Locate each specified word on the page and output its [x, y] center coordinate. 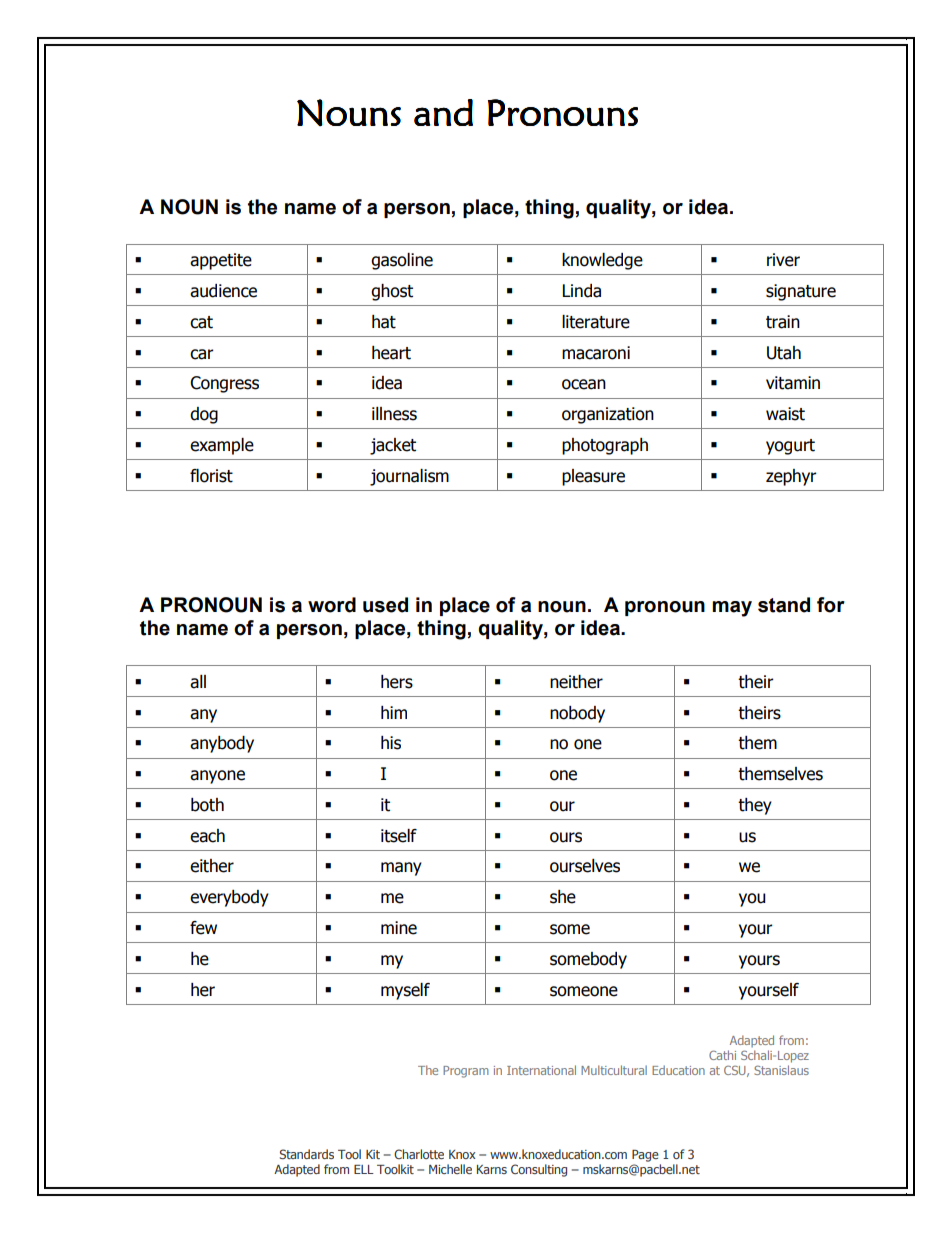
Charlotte [419, 1154]
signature [801, 292]
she [563, 897]
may [732, 609]
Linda [582, 291]
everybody [229, 898]
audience [223, 291]
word [332, 605]
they [755, 806]
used [385, 605]
